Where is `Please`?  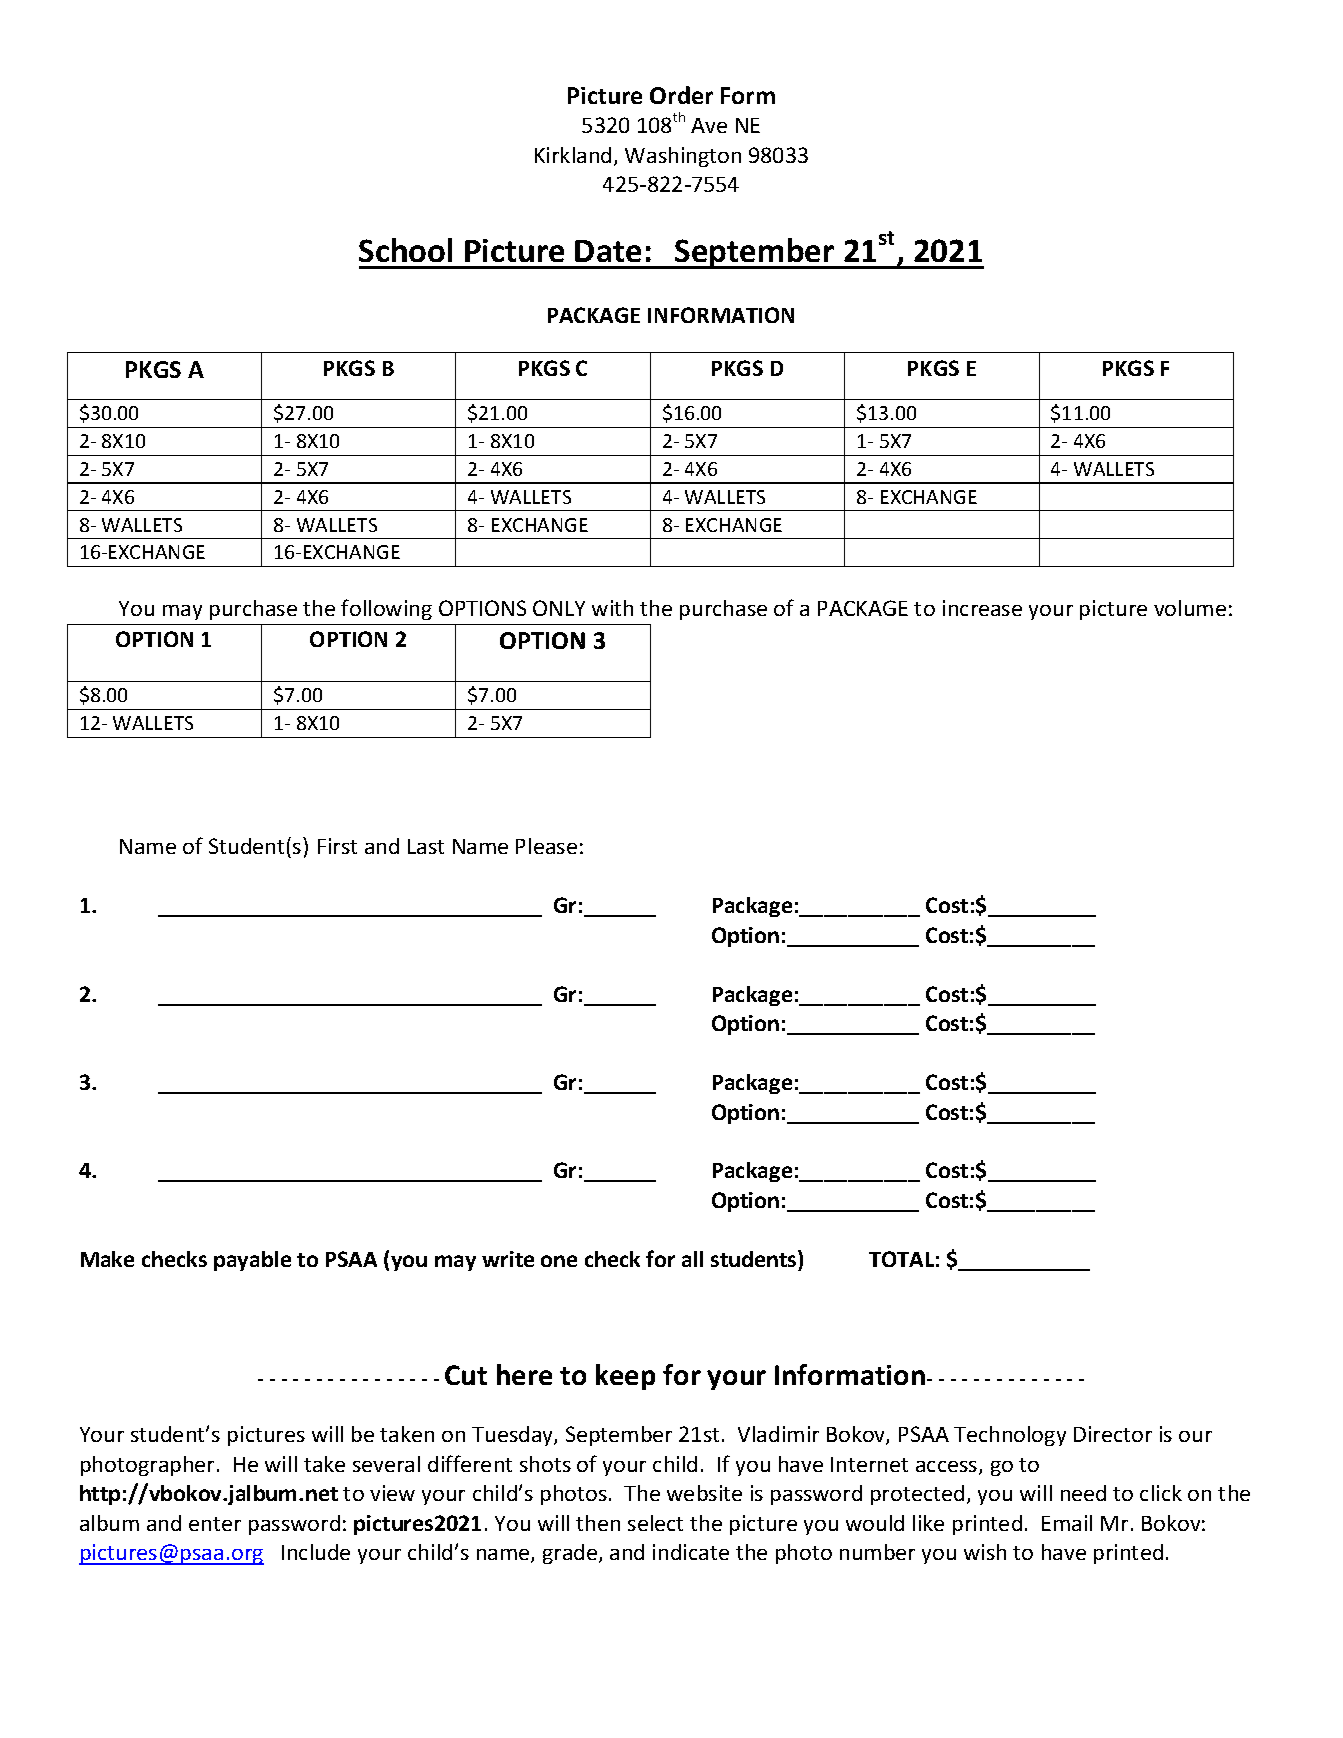
Please is located at coordinates (546, 846).
